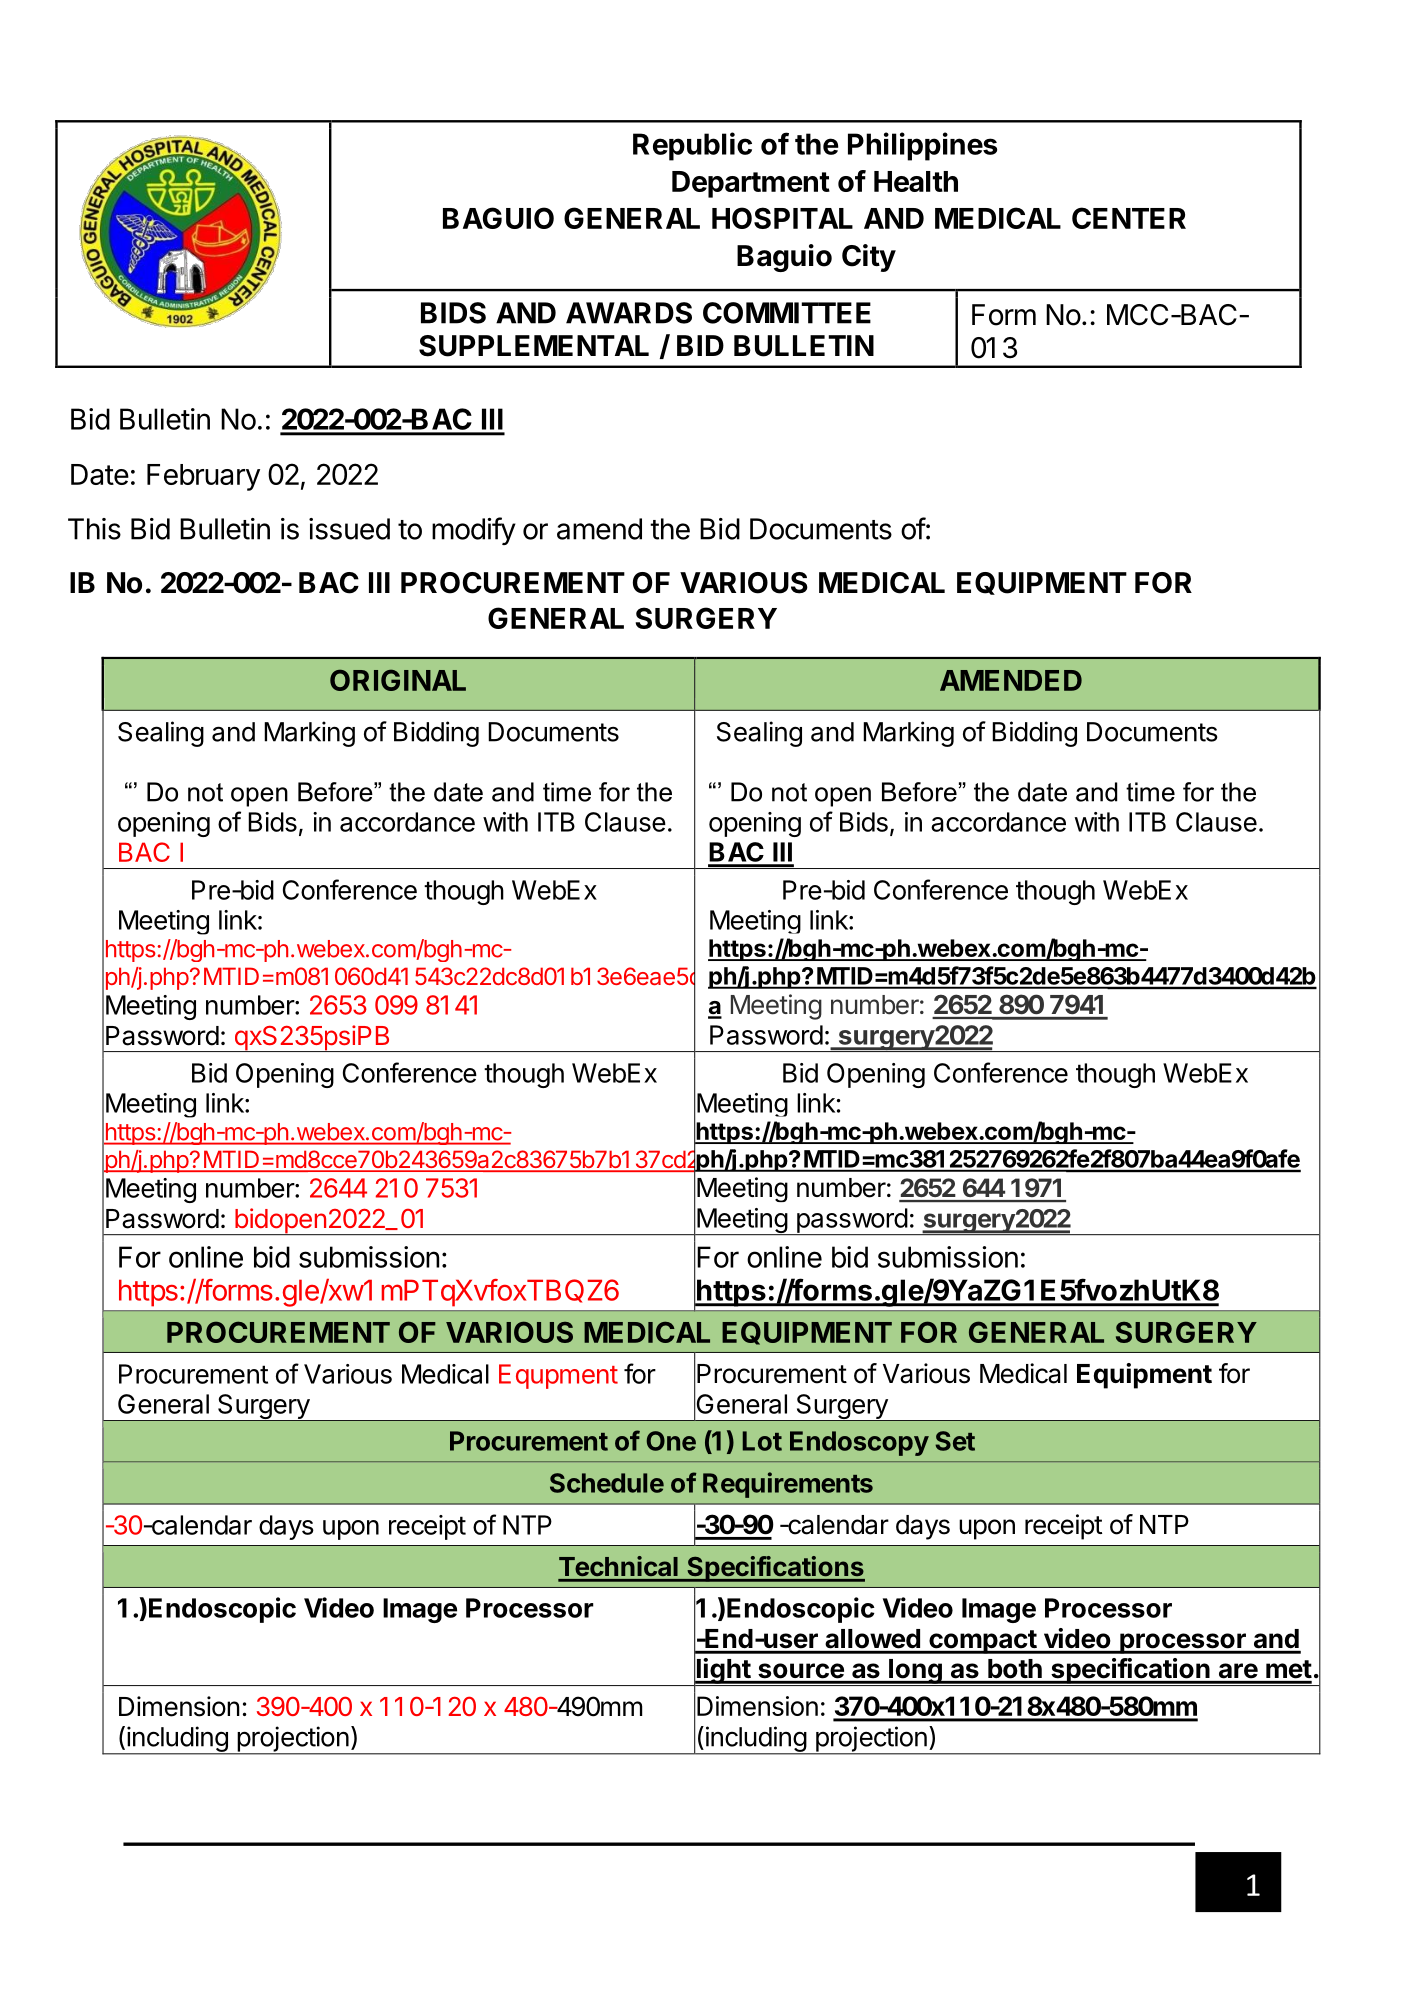 The width and height of the screenshot is (1419, 2006). What do you see at coordinates (671, 1441) in the screenshot?
I see `One` at bounding box center [671, 1441].
